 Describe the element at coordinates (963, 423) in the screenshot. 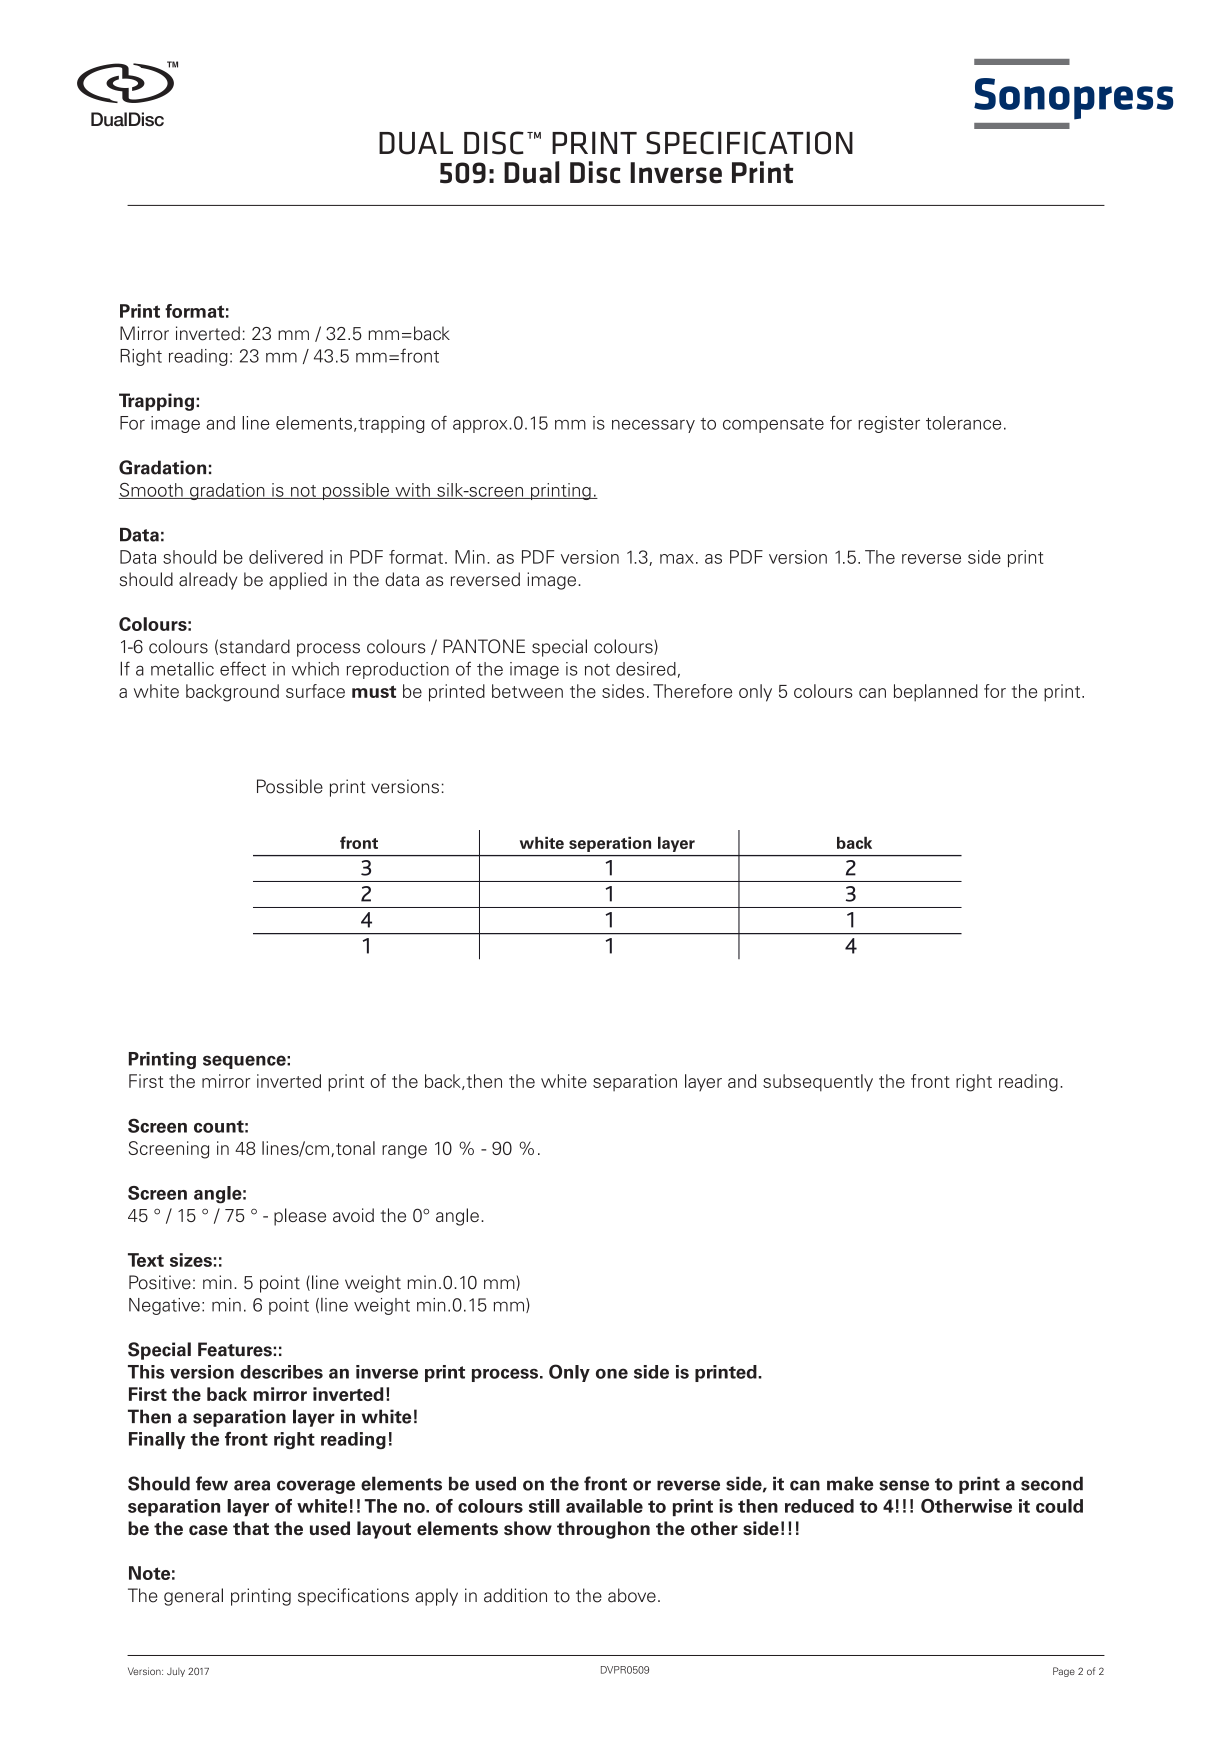

I see `tolerance` at that location.
